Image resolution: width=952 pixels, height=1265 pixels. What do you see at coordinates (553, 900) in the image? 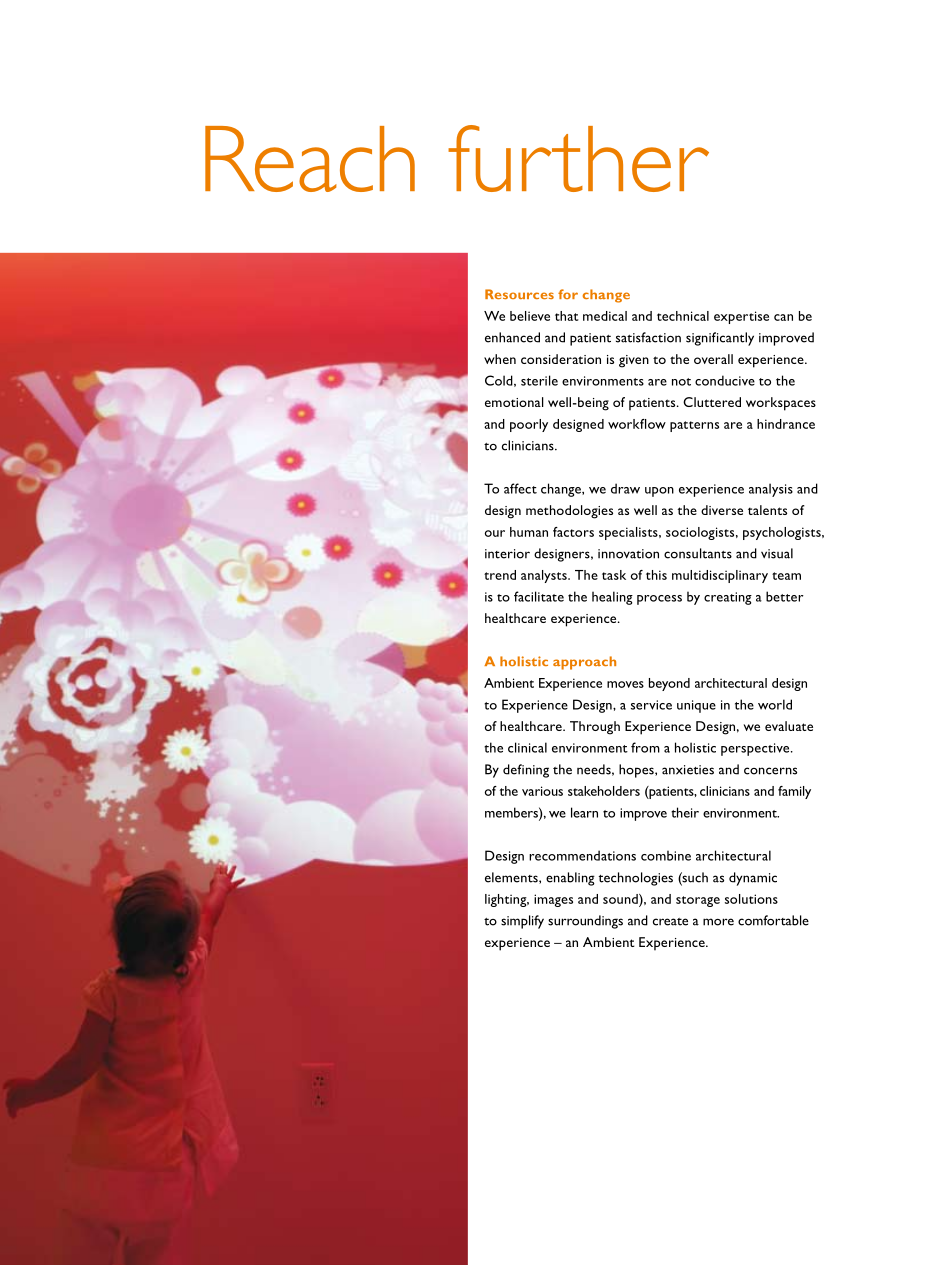
I see `images` at bounding box center [553, 900].
